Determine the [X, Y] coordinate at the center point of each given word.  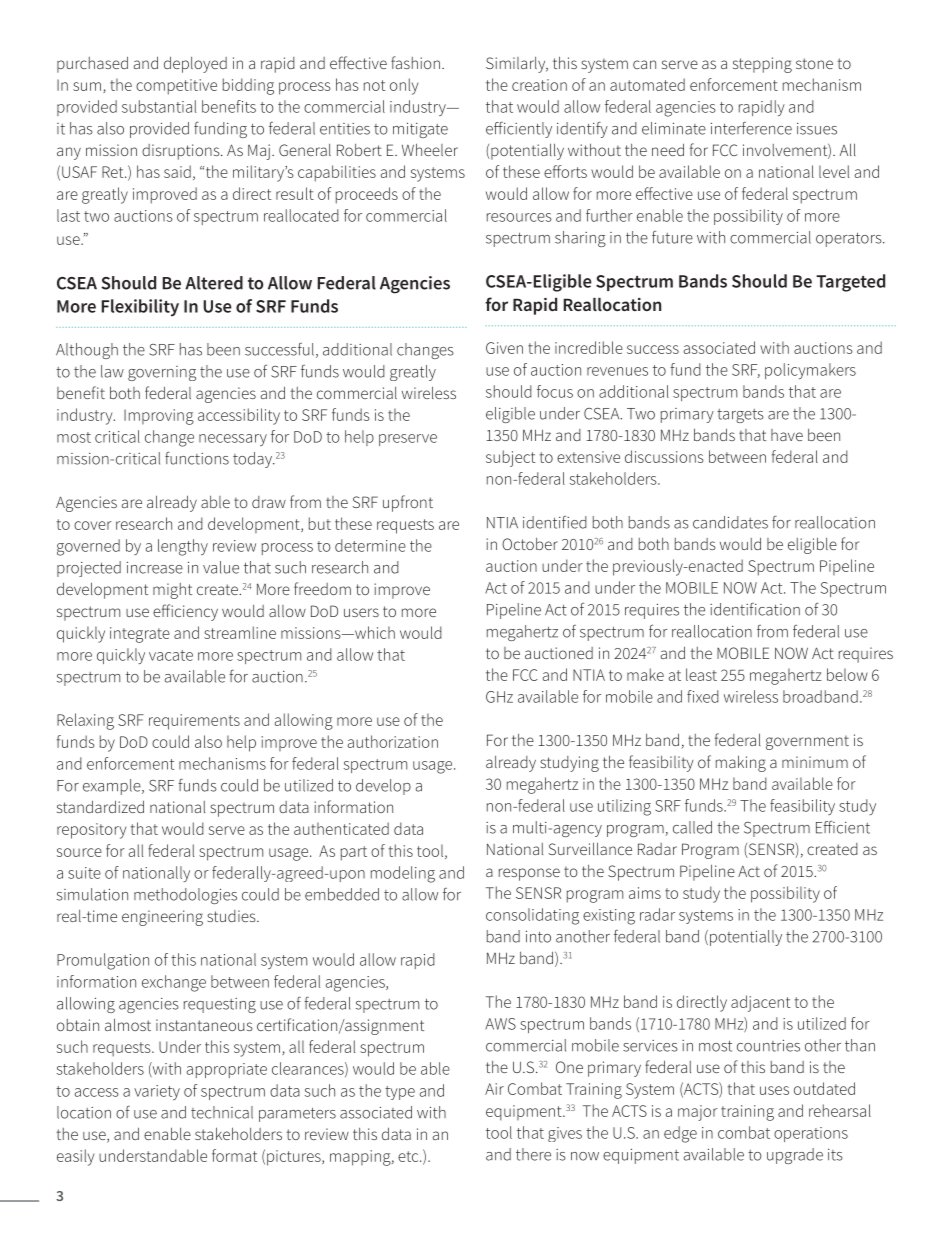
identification [755, 609]
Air [494, 1089]
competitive [176, 87]
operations [811, 1134]
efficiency [185, 612]
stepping [762, 65]
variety [157, 1092]
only [404, 86]
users [361, 612]
